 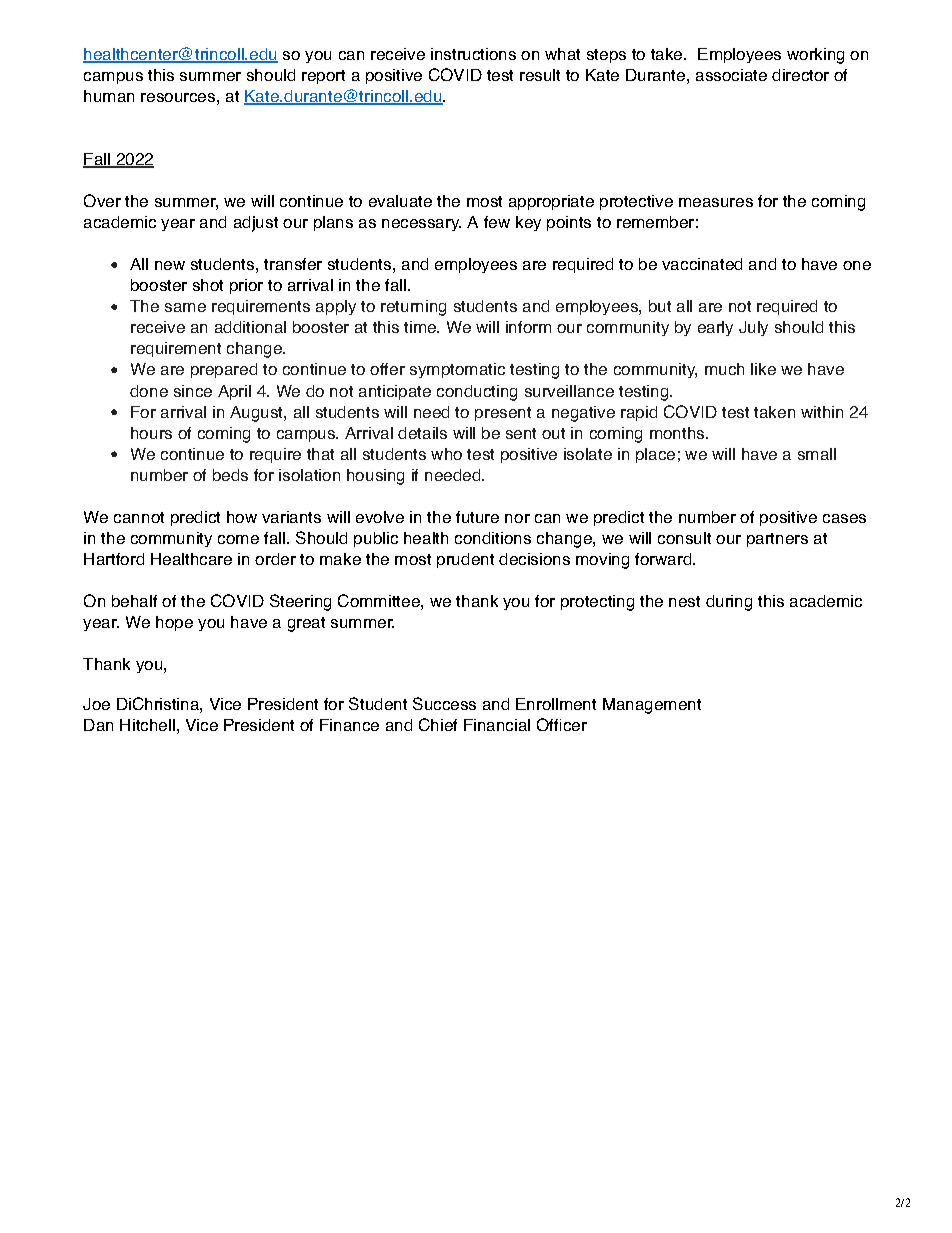 I want to click on Success, so click(x=444, y=703).
